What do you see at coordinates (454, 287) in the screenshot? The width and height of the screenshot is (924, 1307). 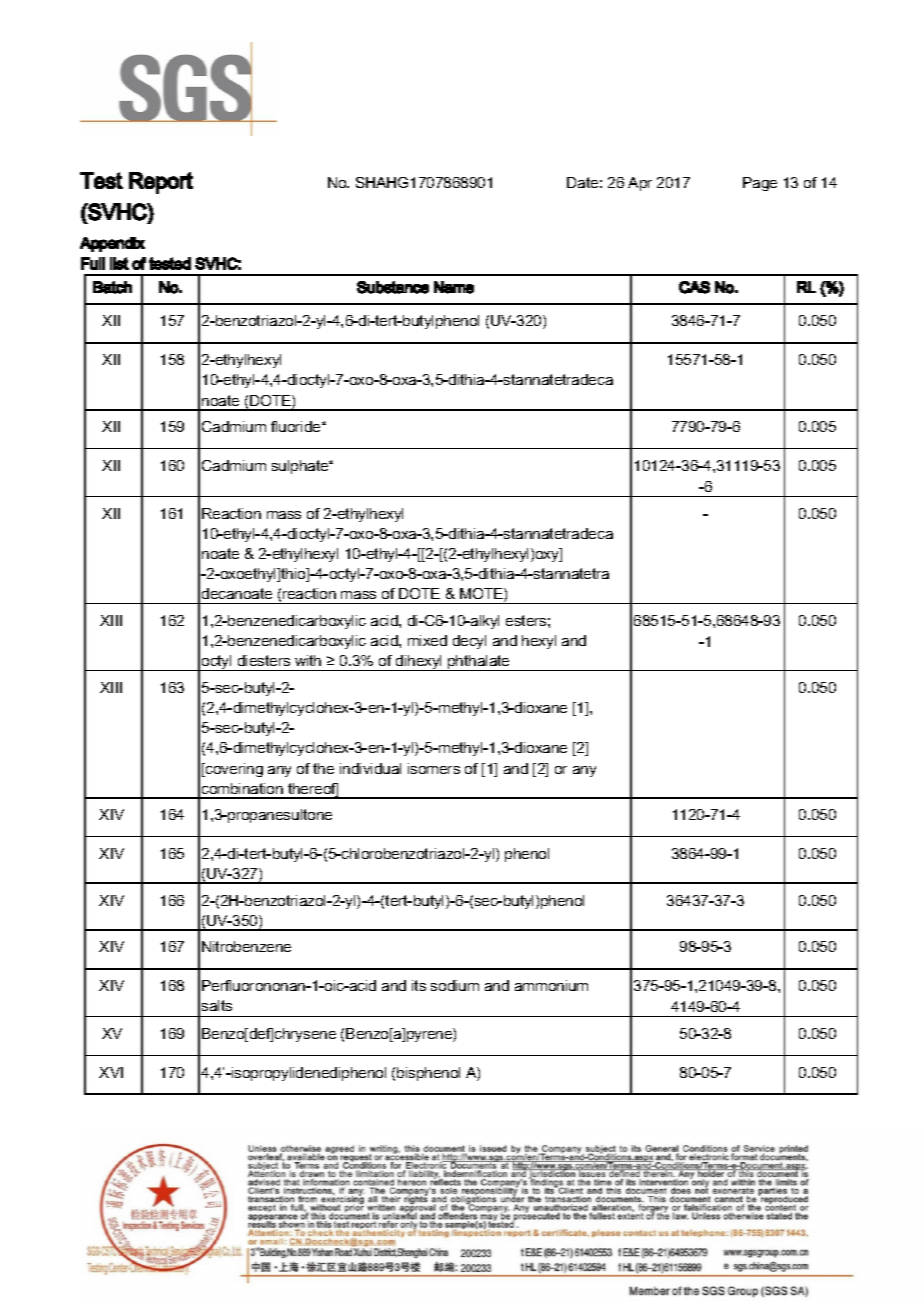 I see `Name` at bounding box center [454, 287].
